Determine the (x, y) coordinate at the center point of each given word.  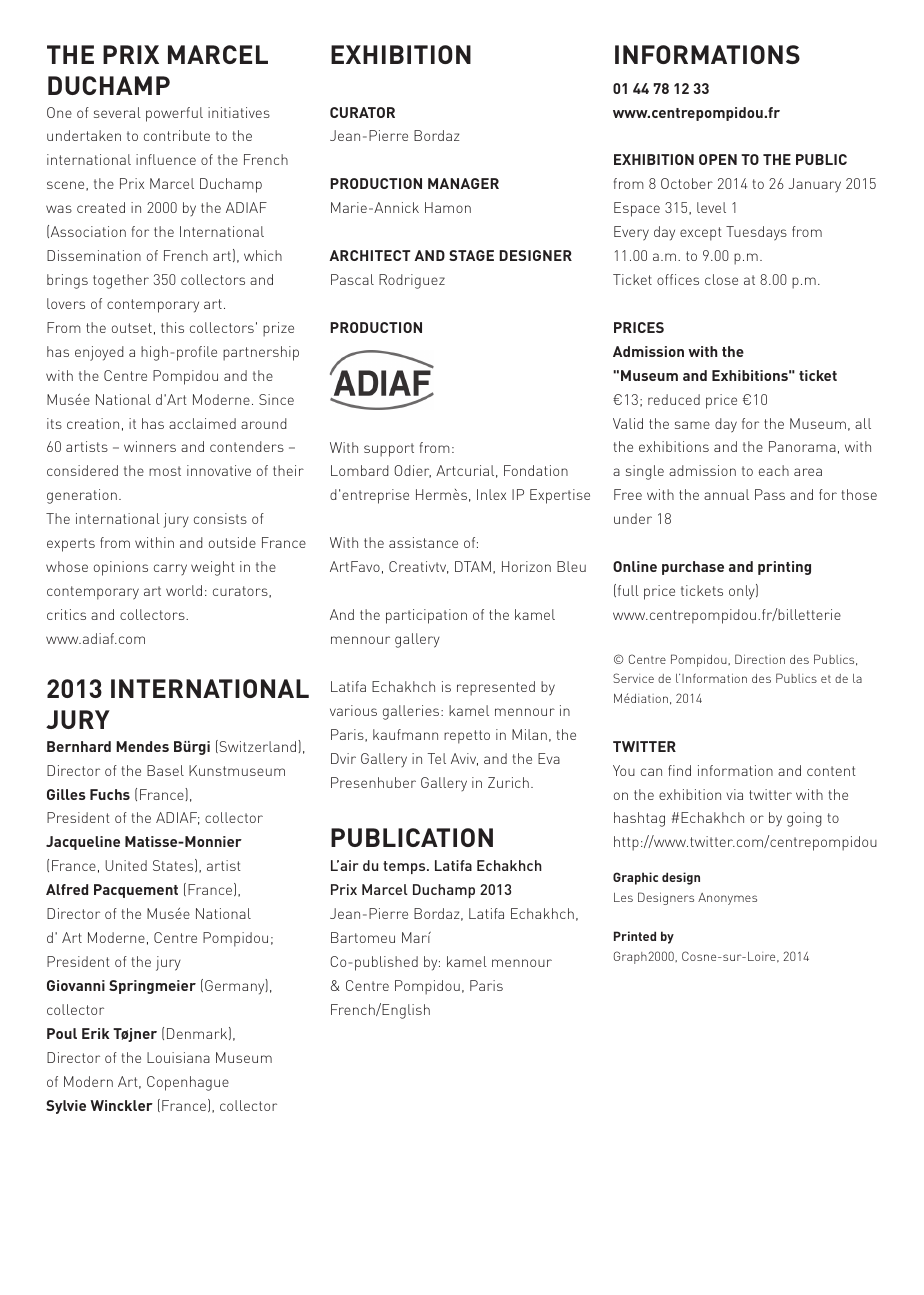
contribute (177, 135)
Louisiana (178, 1057)
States (174, 865)
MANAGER (463, 183)
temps (405, 867)
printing (784, 568)
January (815, 185)
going (804, 819)
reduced (674, 399)
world (184, 590)
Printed (635, 936)
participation (426, 616)
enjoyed (99, 353)
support (389, 450)
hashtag (639, 819)
